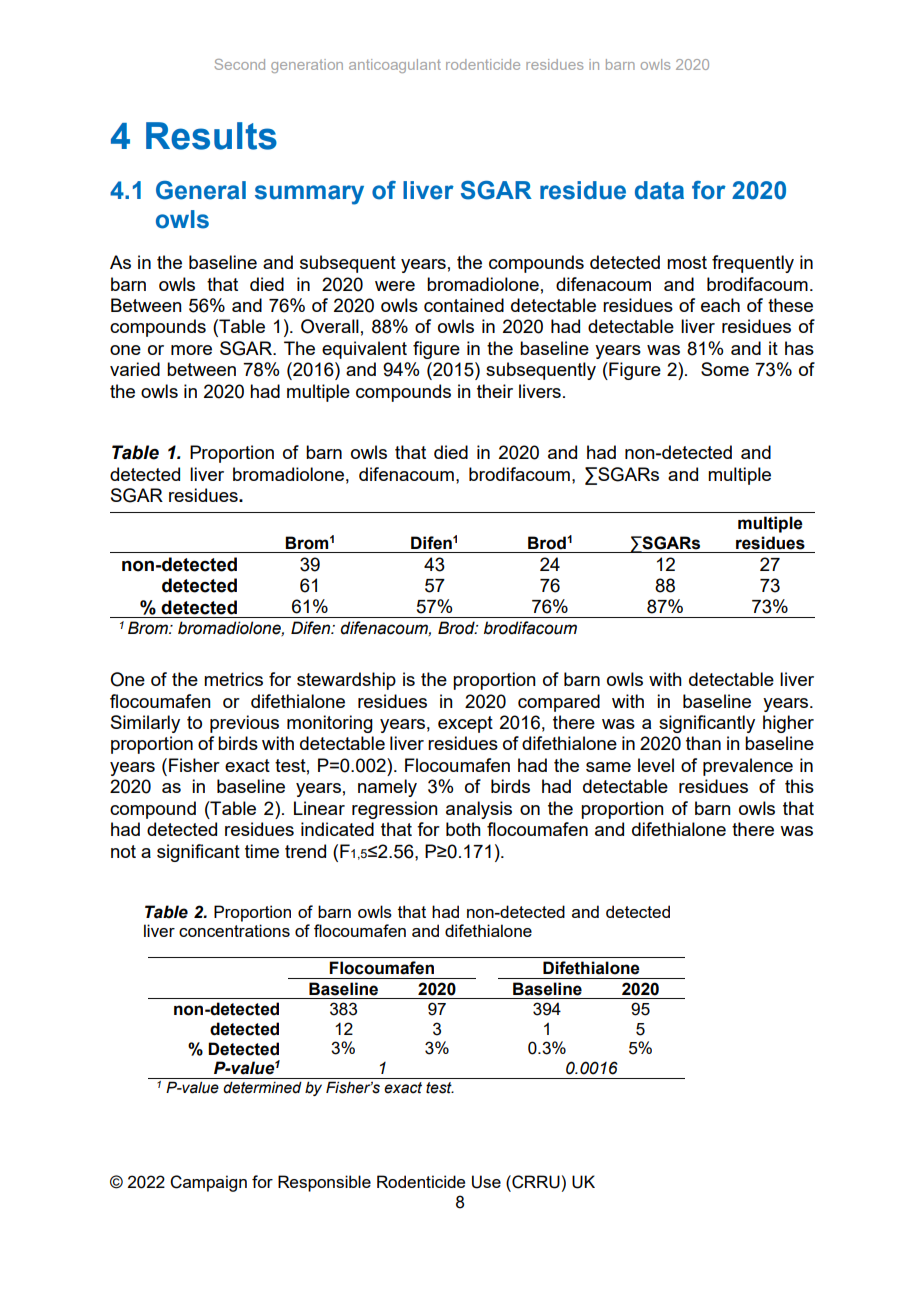  Describe the element at coordinates (135, 369) in the screenshot. I see `varied` at that location.
